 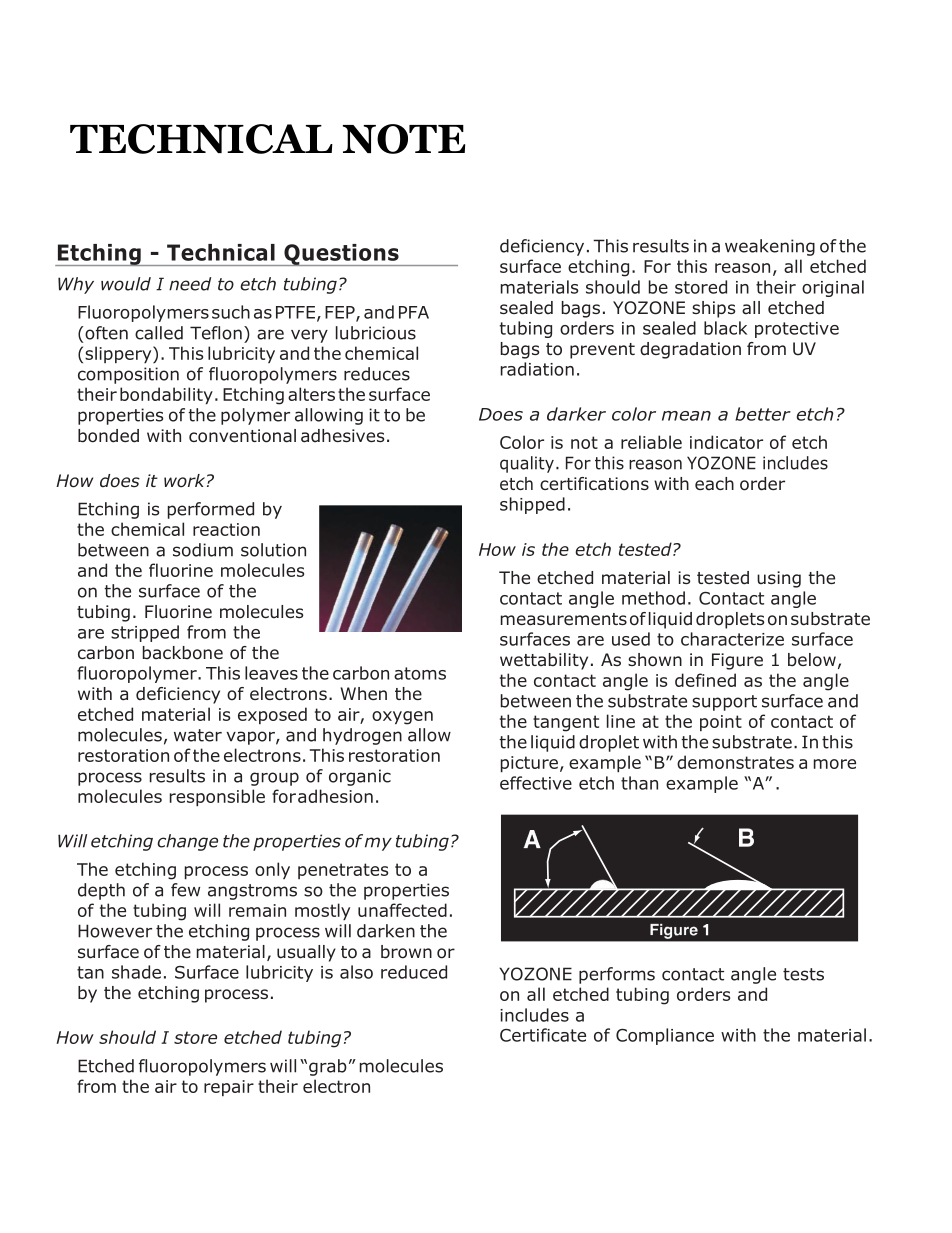 I want to click on atoms, so click(x=420, y=673).
